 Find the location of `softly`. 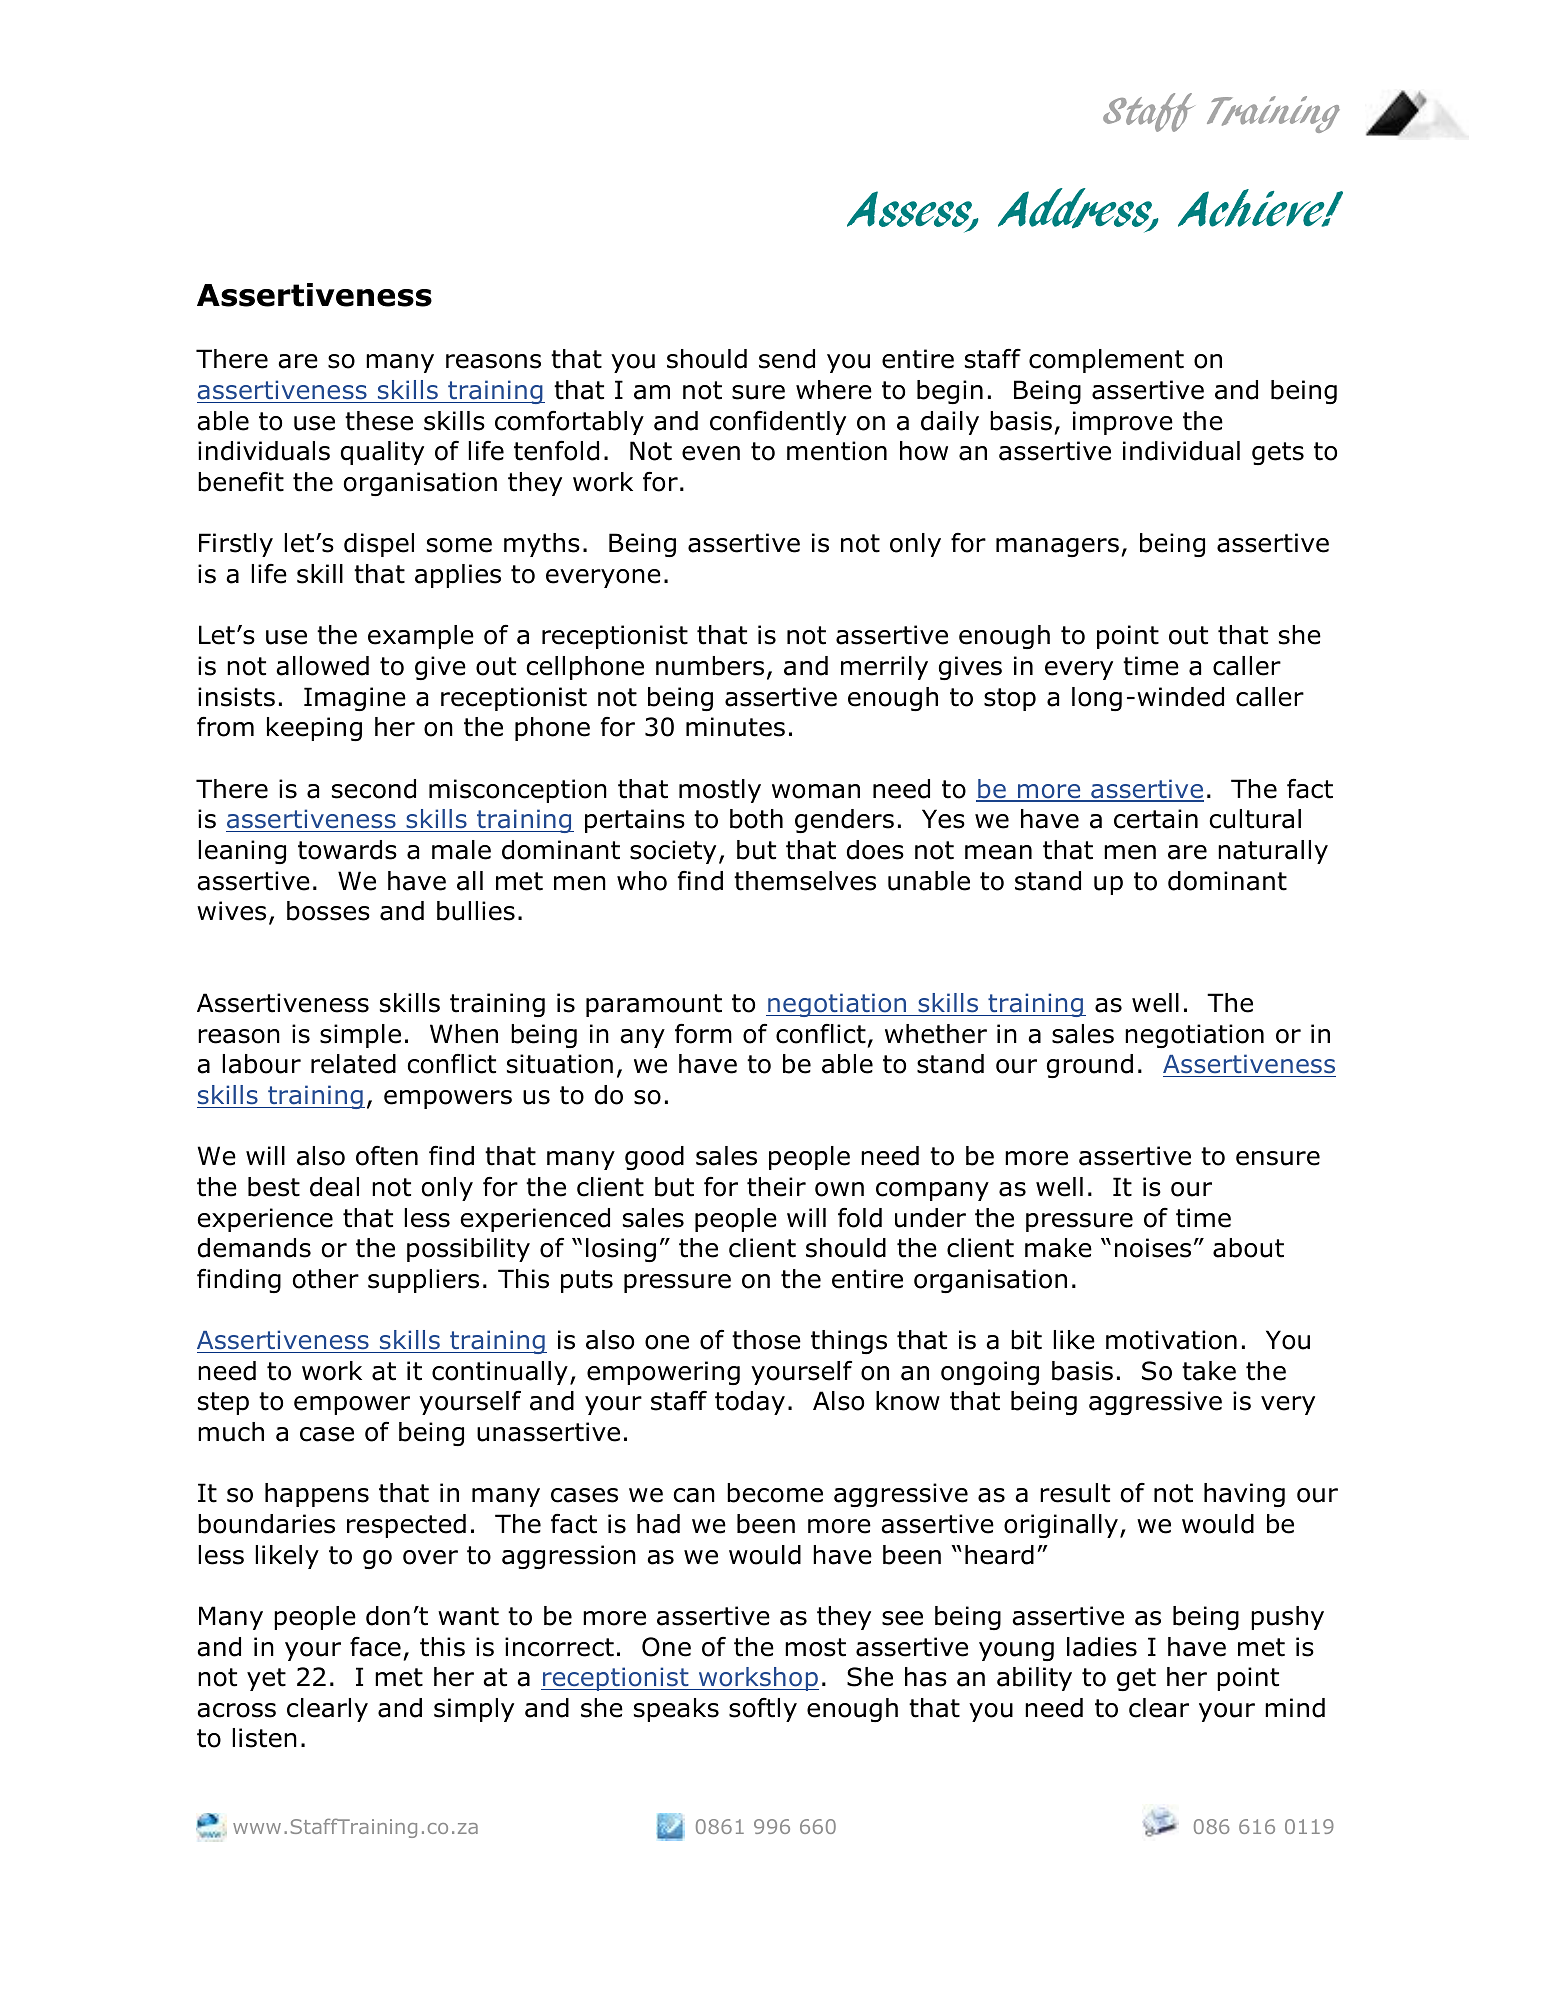

softly is located at coordinates (763, 1710).
